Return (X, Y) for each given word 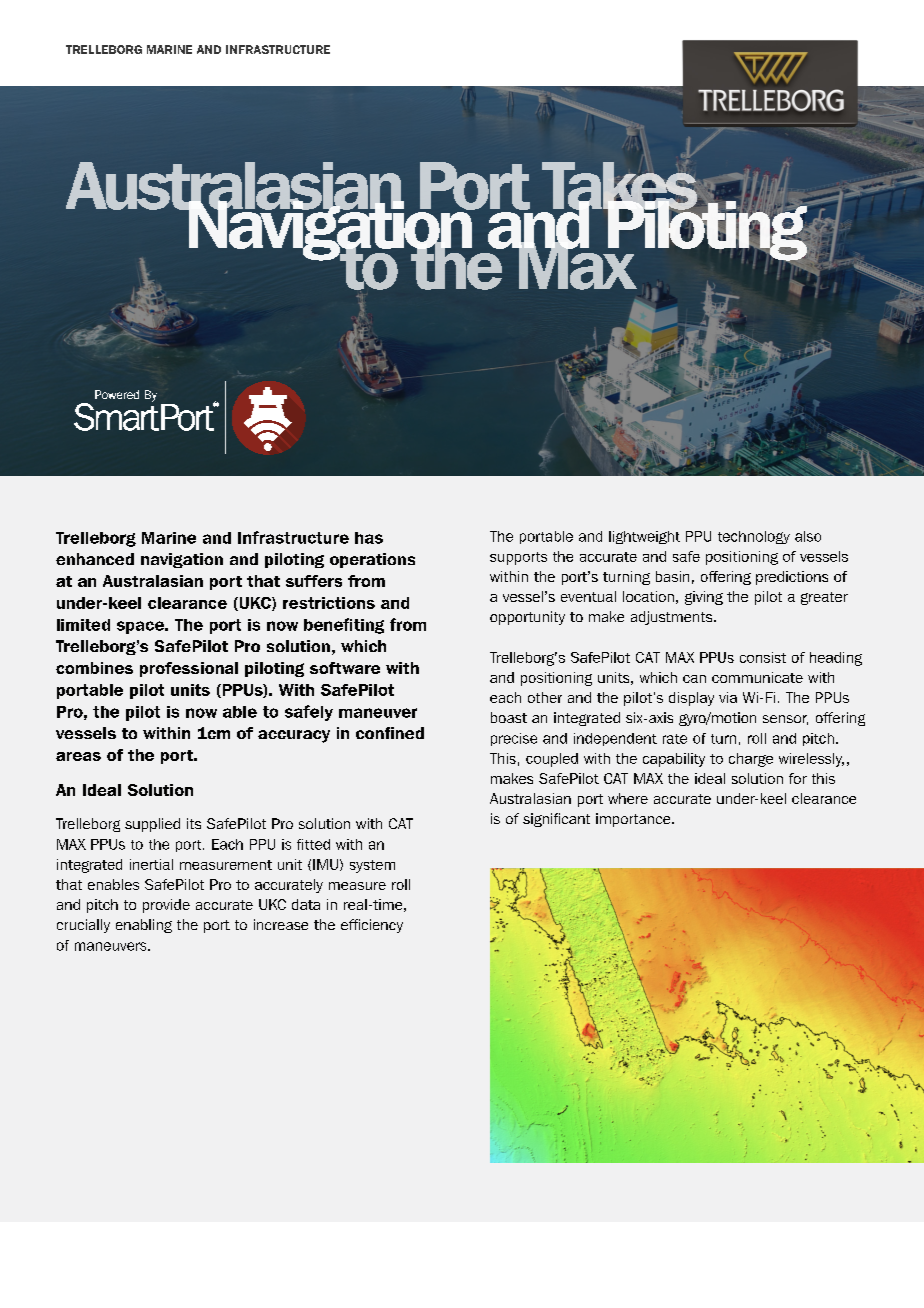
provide (166, 906)
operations (372, 560)
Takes (621, 185)
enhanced (95, 559)
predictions (792, 578)
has (369, 538)
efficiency (372, 926)
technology (754, 537)
